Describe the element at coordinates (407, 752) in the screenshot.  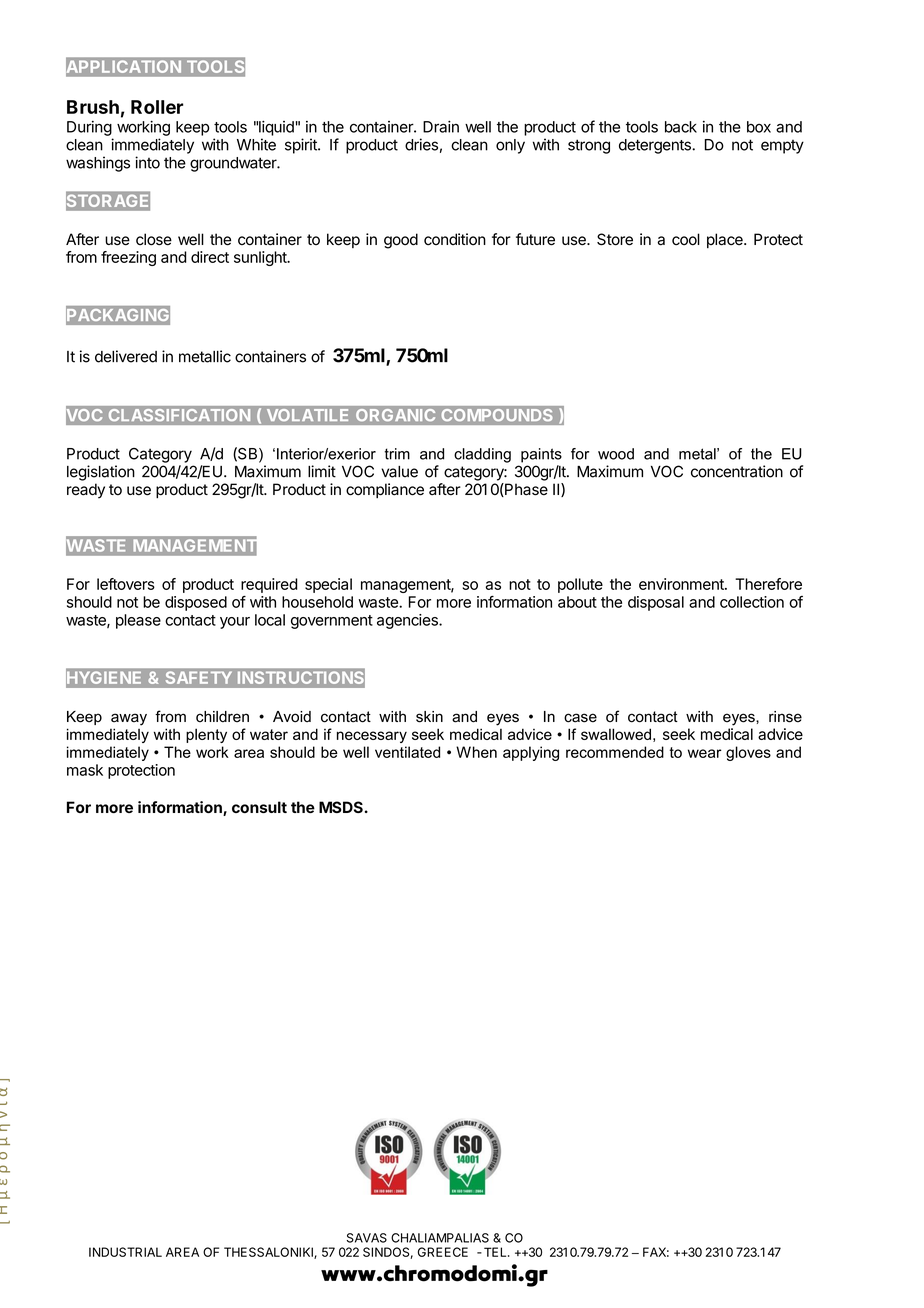
I see `ventilated` at that location.
